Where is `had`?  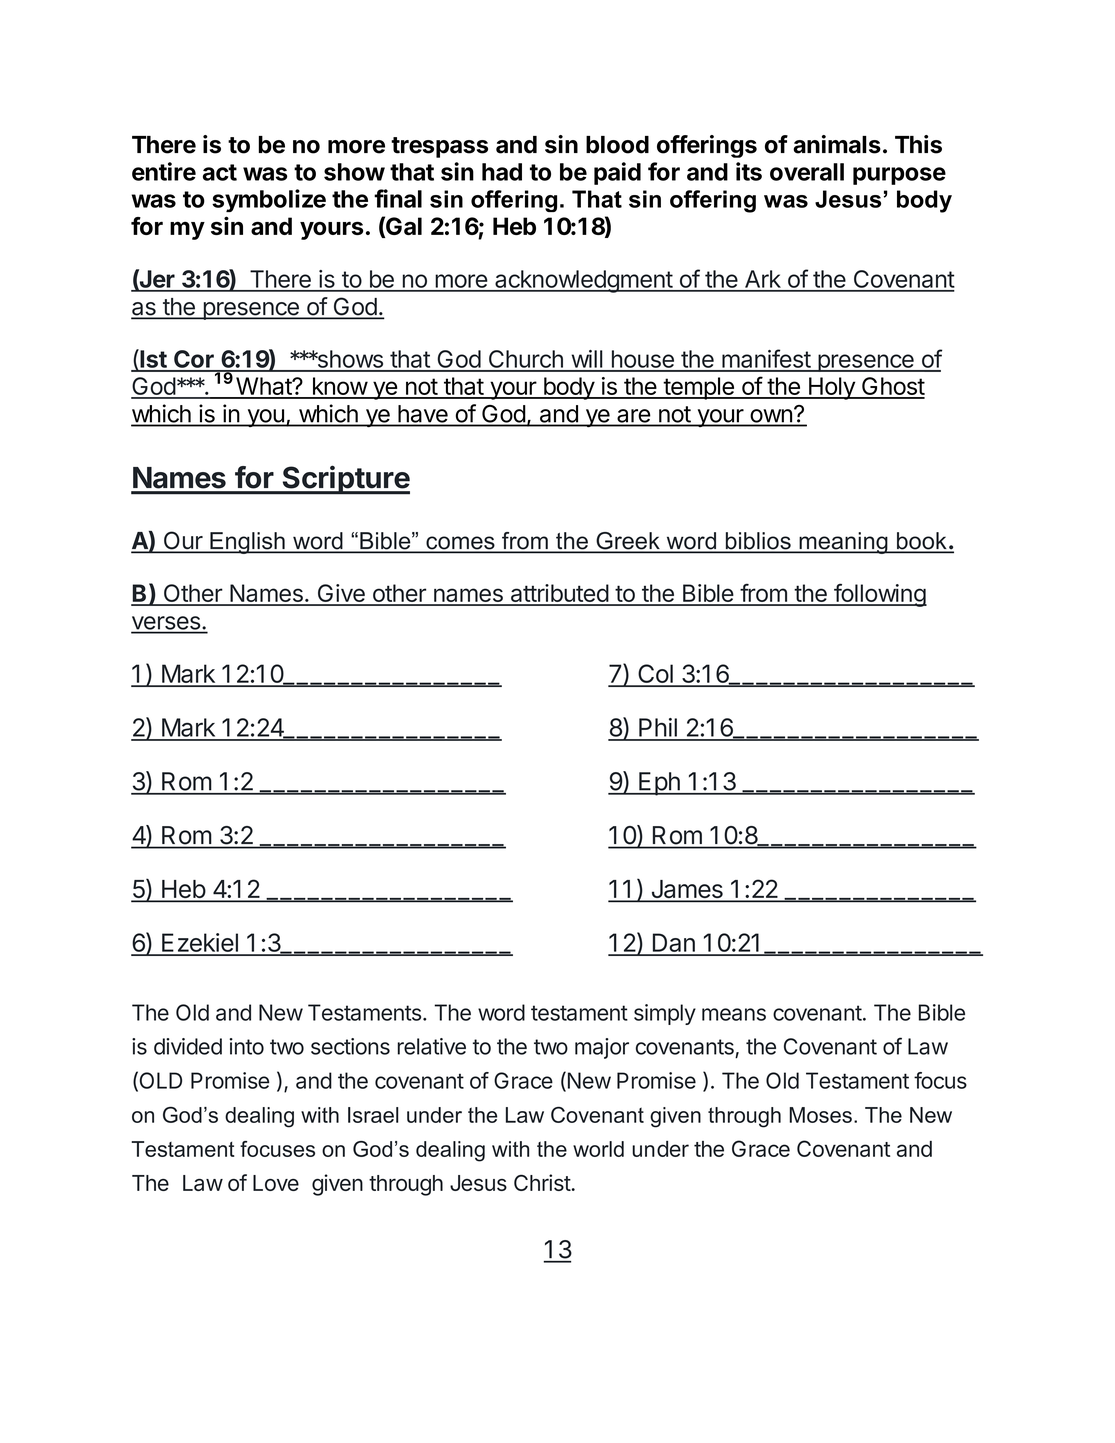
had is located at coordinates (502, 172).
